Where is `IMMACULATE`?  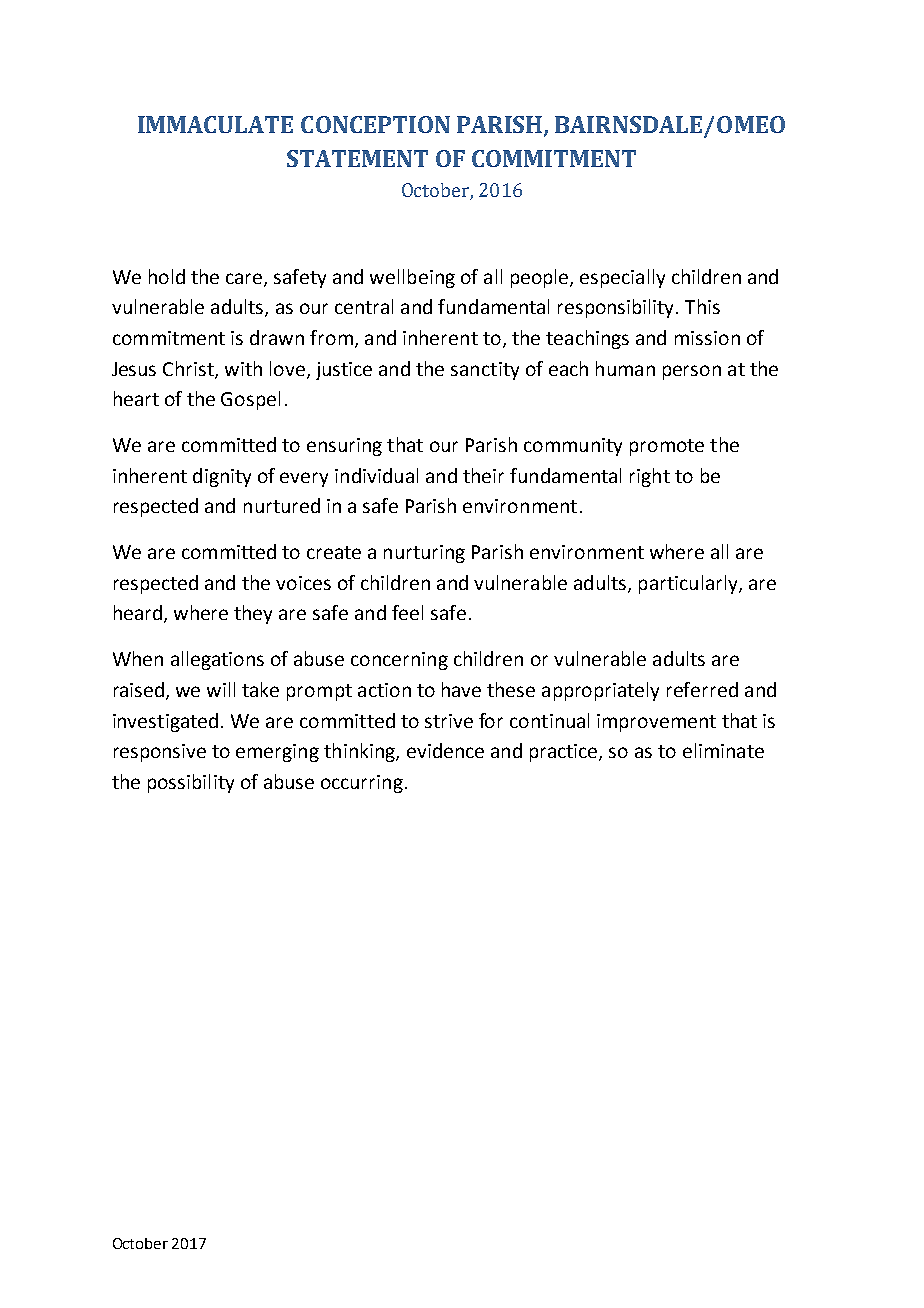 IMMACULATE is located at coordinates (215, 124).
